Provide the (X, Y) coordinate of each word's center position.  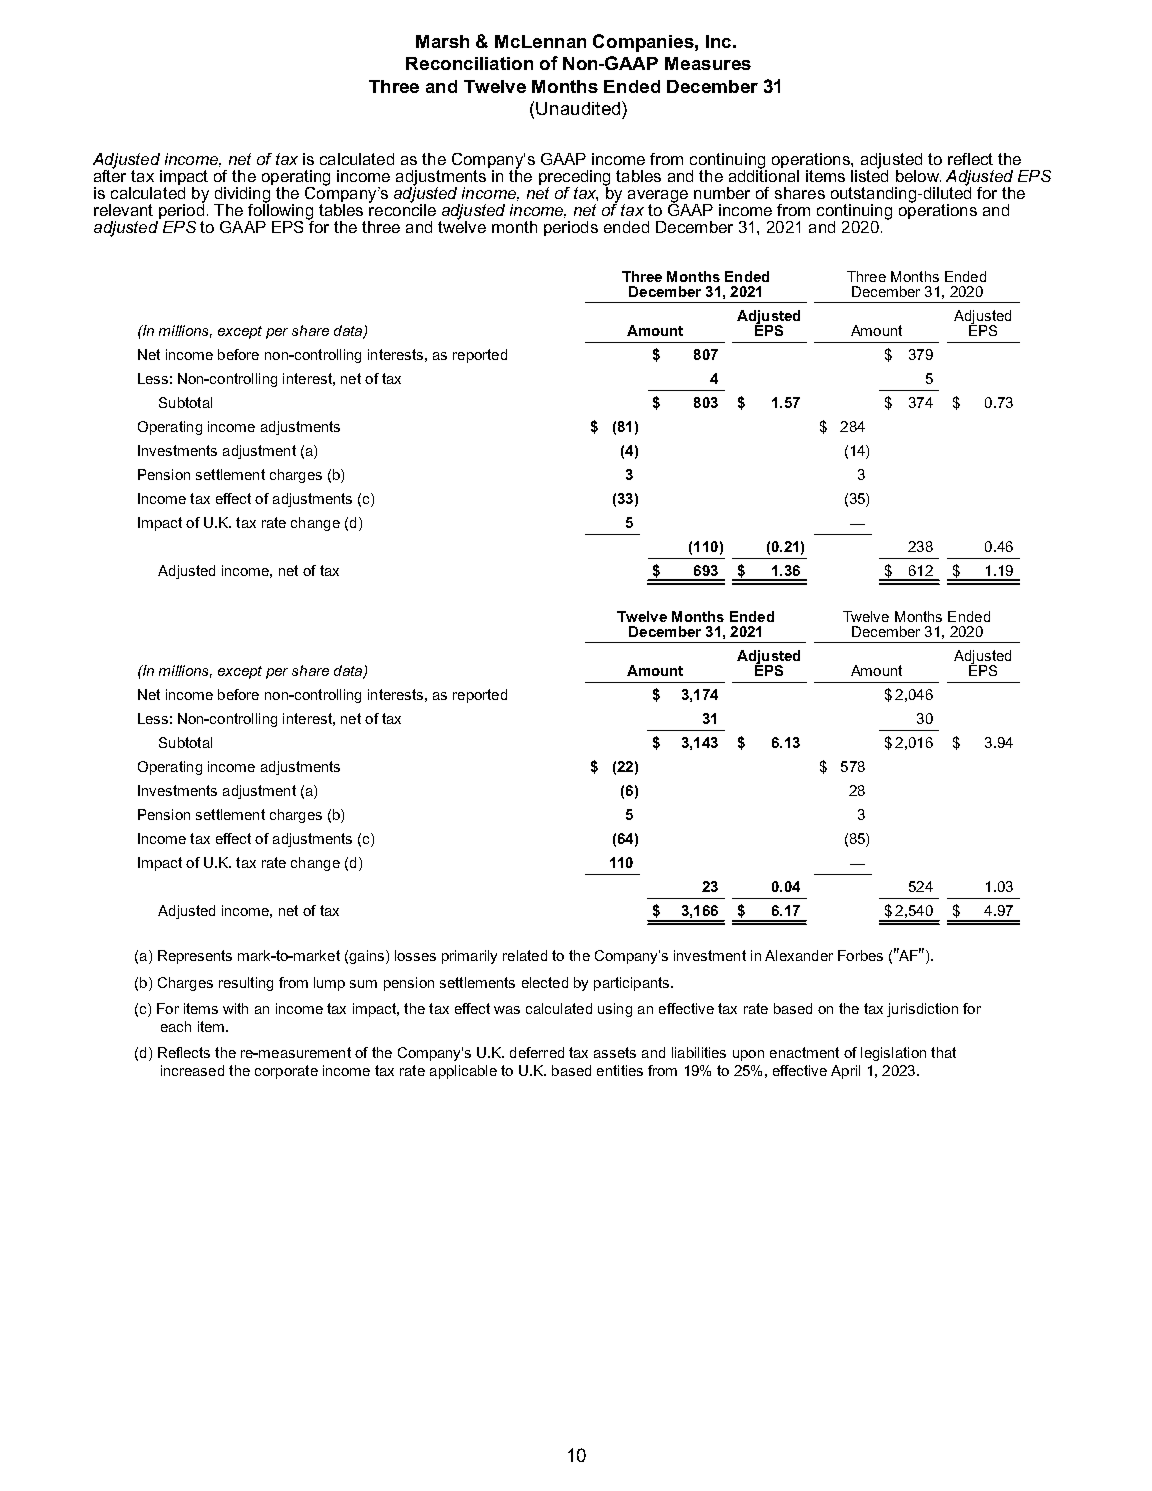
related (525, 955)
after (110, 174)
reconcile (402, 208)
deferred (537, 1052)
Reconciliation (469, 63)
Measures (708, 63)
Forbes (860, 955)
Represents (195, 957)
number (722, 193)
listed (869, 174)
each (176, 1026)
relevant (123, 210)
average (658, 197)
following (281, 211)
